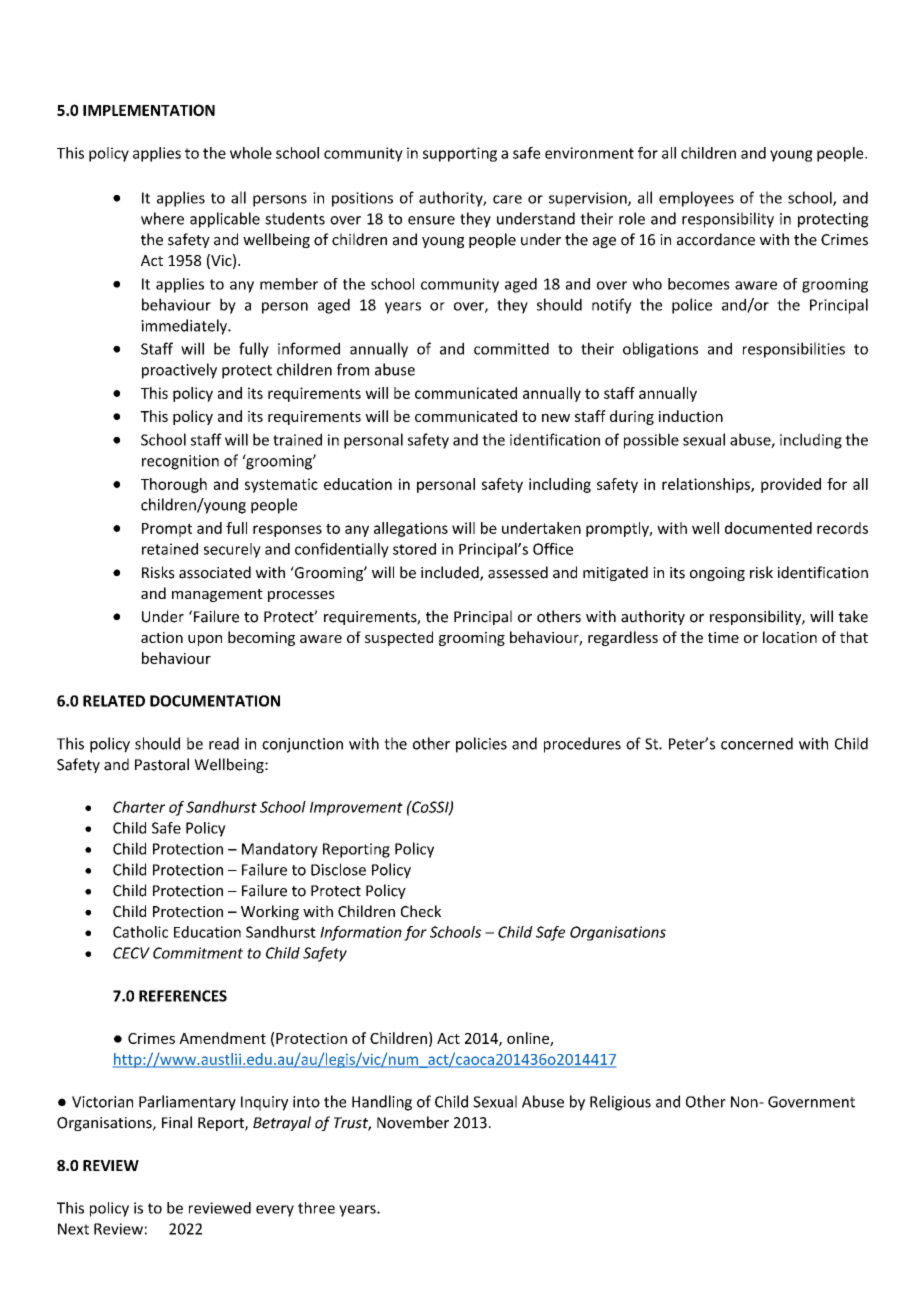 The height and width of the document is (1308, 924). Describe the element at coordinates (413, 1122) in the document. I see `November` at that location.
